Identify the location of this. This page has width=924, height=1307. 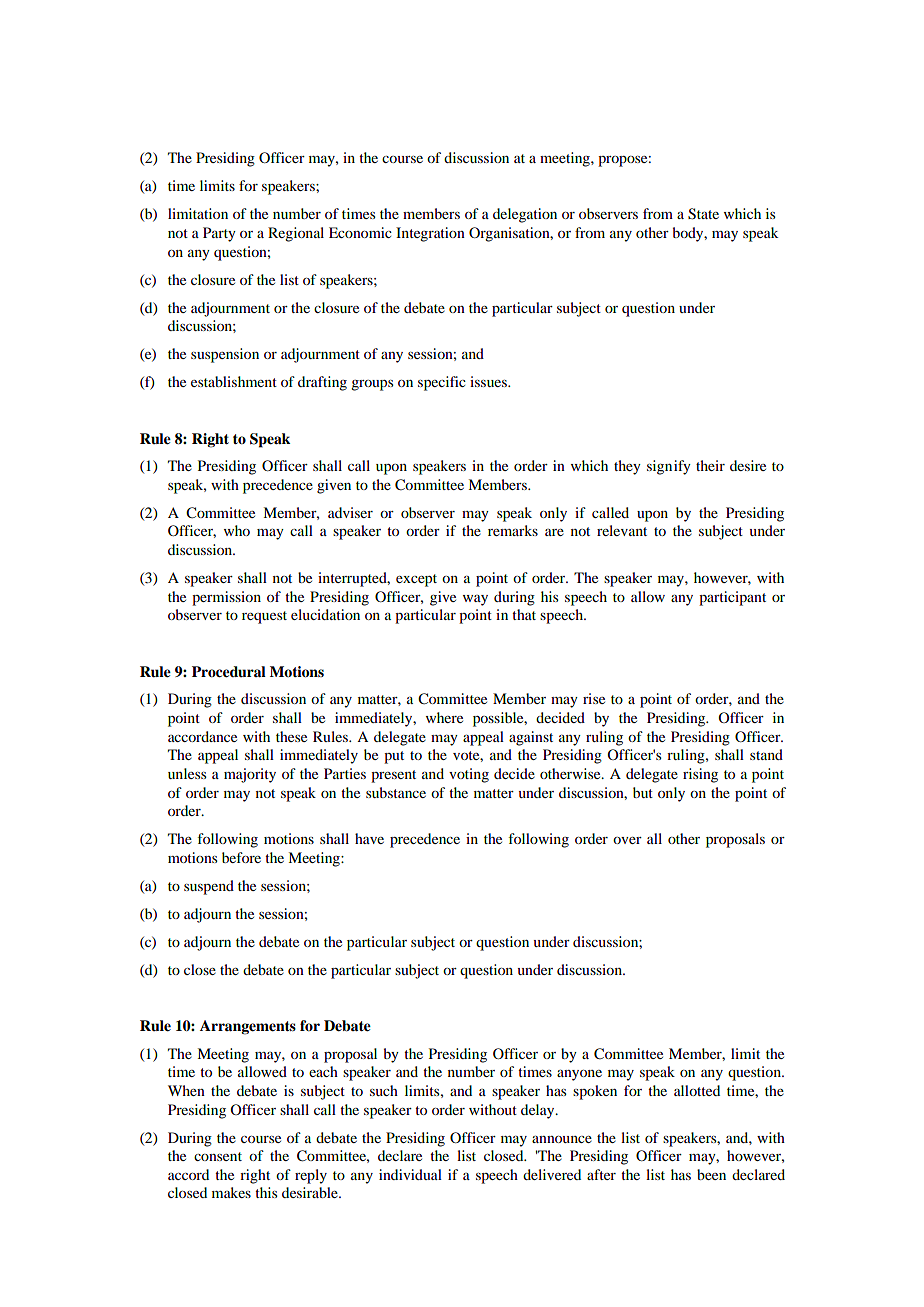
(266, 1192).
